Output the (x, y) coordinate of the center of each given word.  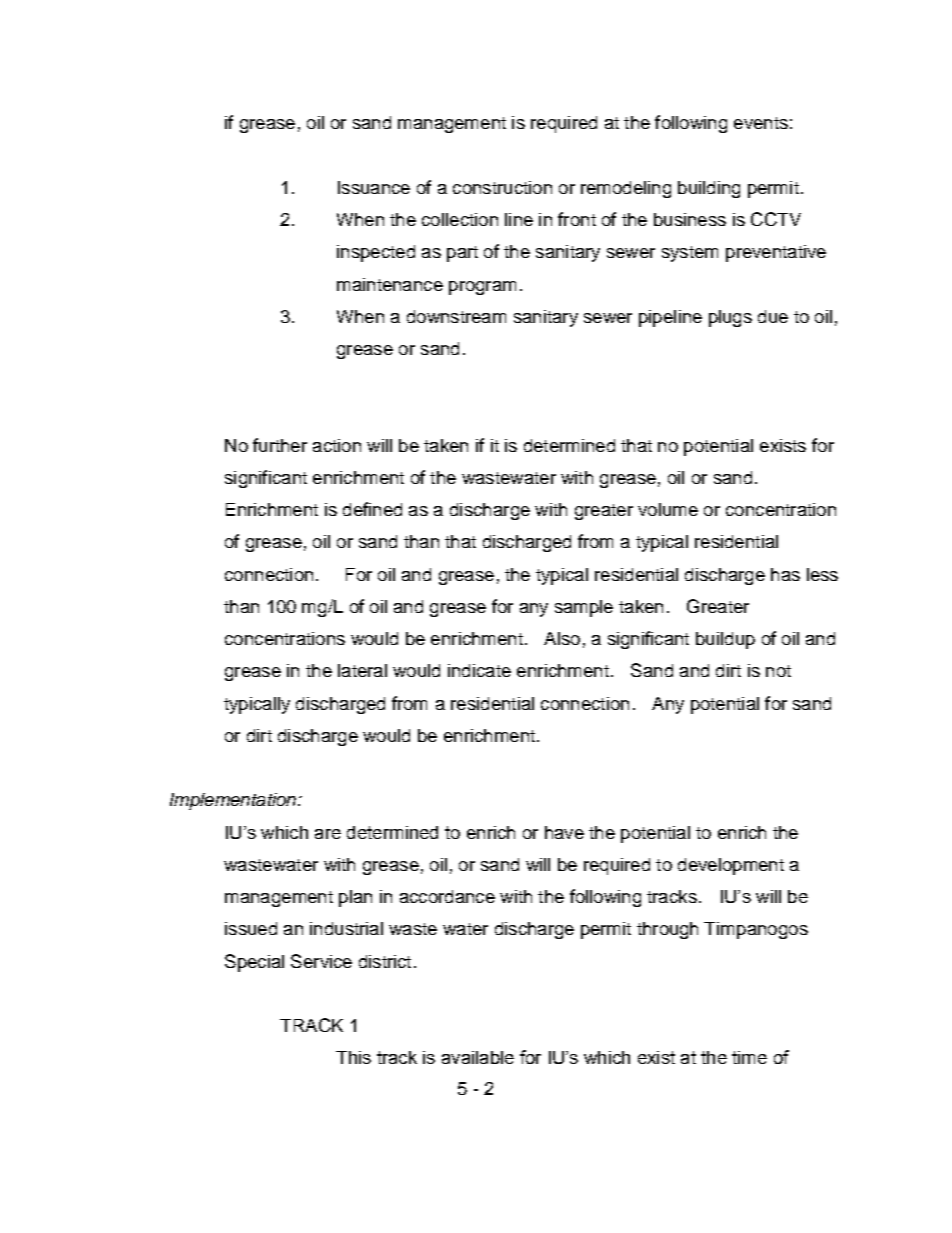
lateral (362, 670)
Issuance (374, 187)
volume (668, 509)
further (280, 445)
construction (502, 187)
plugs (730, 318)
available (478, 1057)
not (778, 671)
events (761, 123)
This (353, 1057)
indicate (479, 670)
